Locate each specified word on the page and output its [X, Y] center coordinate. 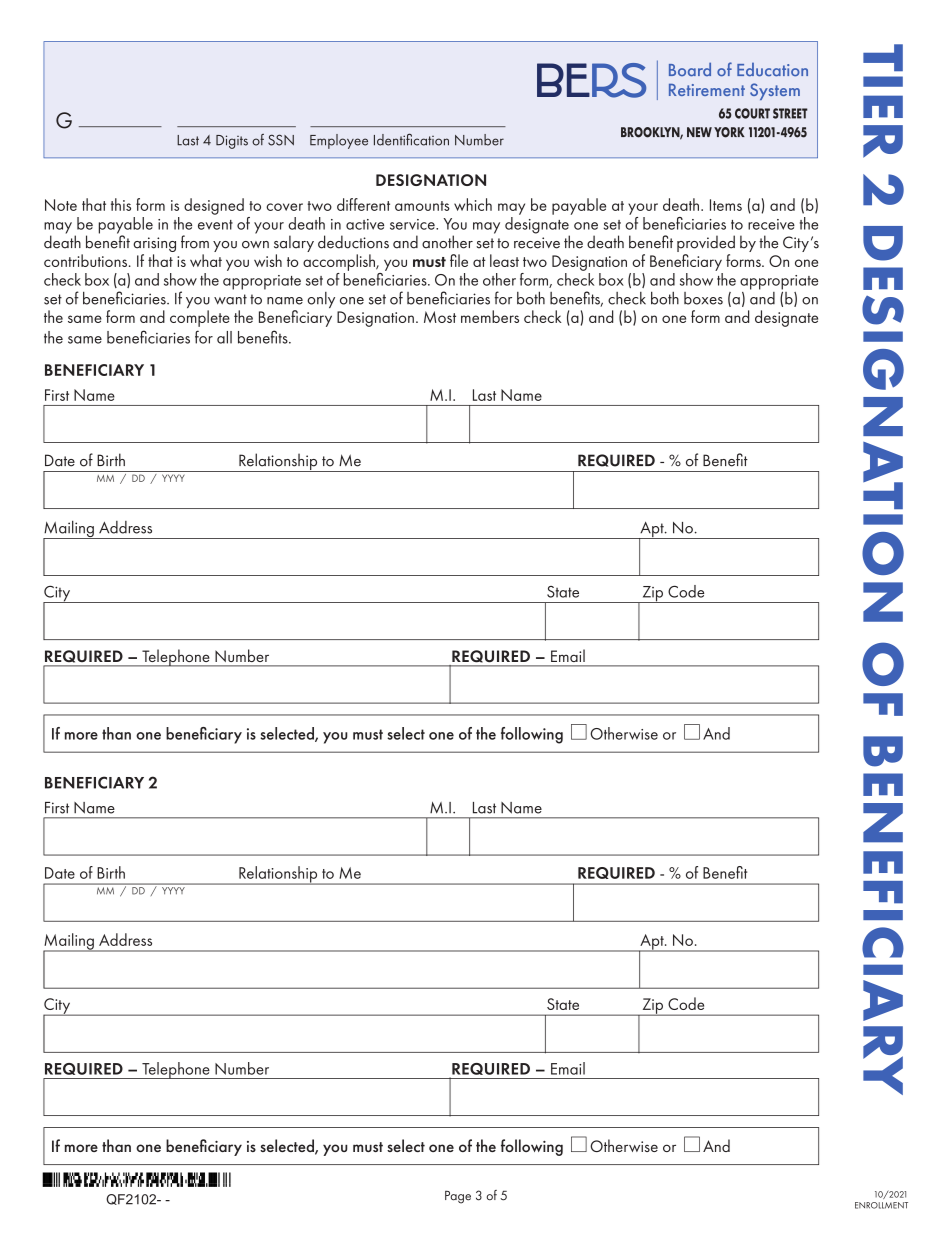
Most [440, 317]
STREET [790, 113]
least [504, 260]
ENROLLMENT [881, 1205]
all [224, 337]
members [490, 316]
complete [200, 318]
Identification [411, 139]
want [230, 299]
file [459, 260]
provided [706, 245]
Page [458, 1197]
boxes [703, 298]
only [321, 300]
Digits [232, 142]
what [206, 260]
